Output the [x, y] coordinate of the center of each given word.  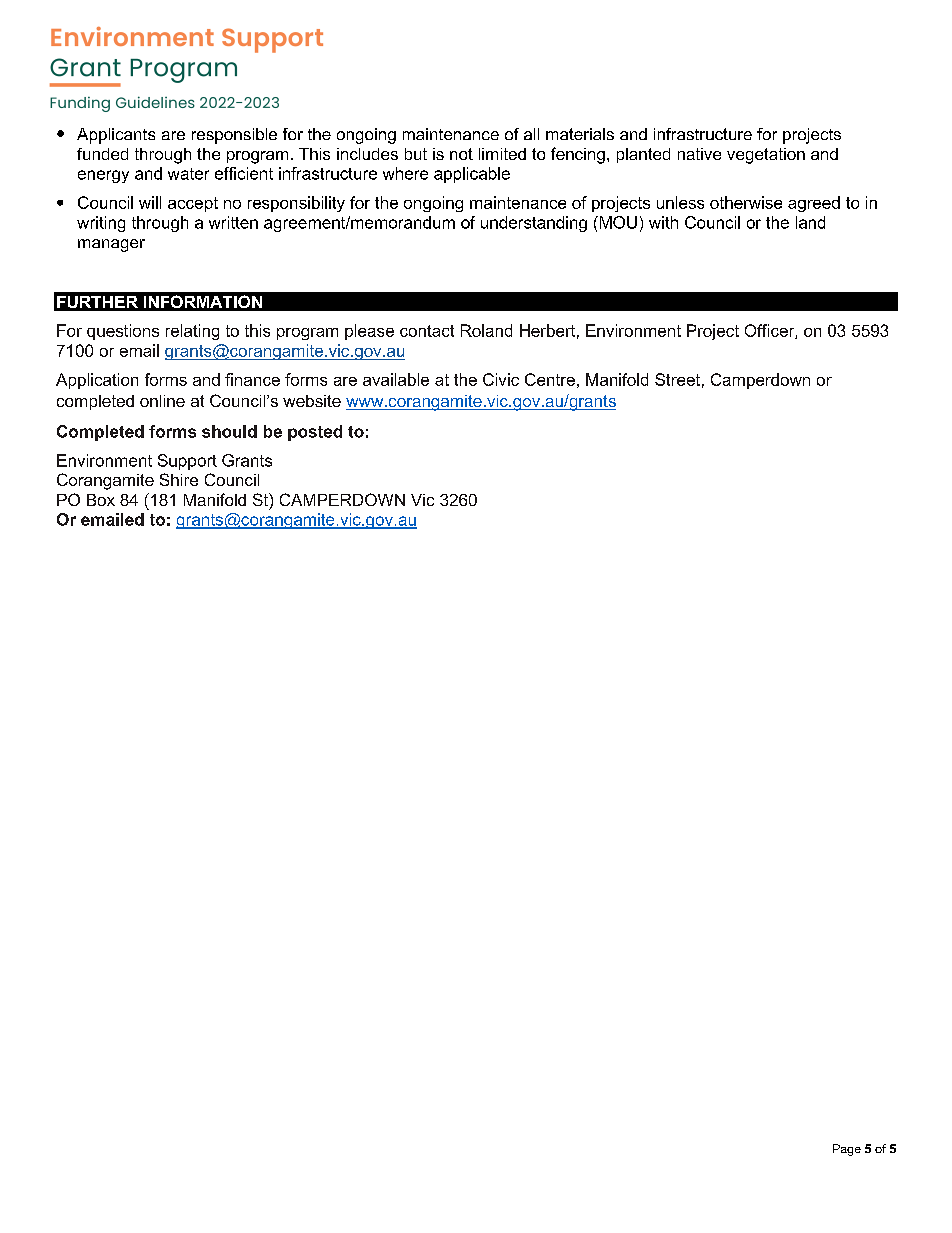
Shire [179, 479]
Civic [501, 379]
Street [677, 379]
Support [187, 462]
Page [847, 1150]
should [229, 431]
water [188, 174]
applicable [472, 175]
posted [315, 433]
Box [101, 500]
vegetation [766, 156]
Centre [550, 379]
